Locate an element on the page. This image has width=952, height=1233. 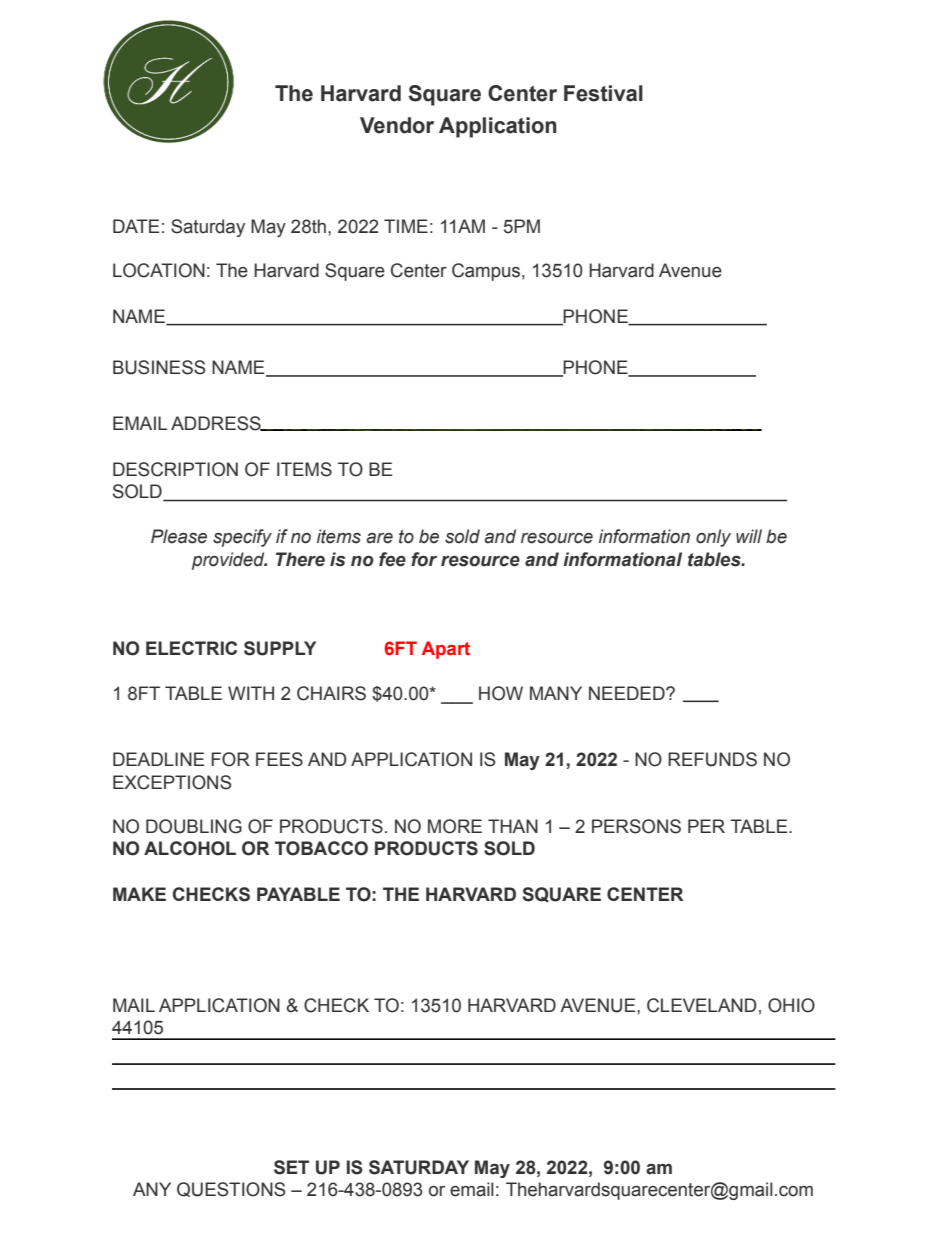
There is located at coordinates (300, 559).
